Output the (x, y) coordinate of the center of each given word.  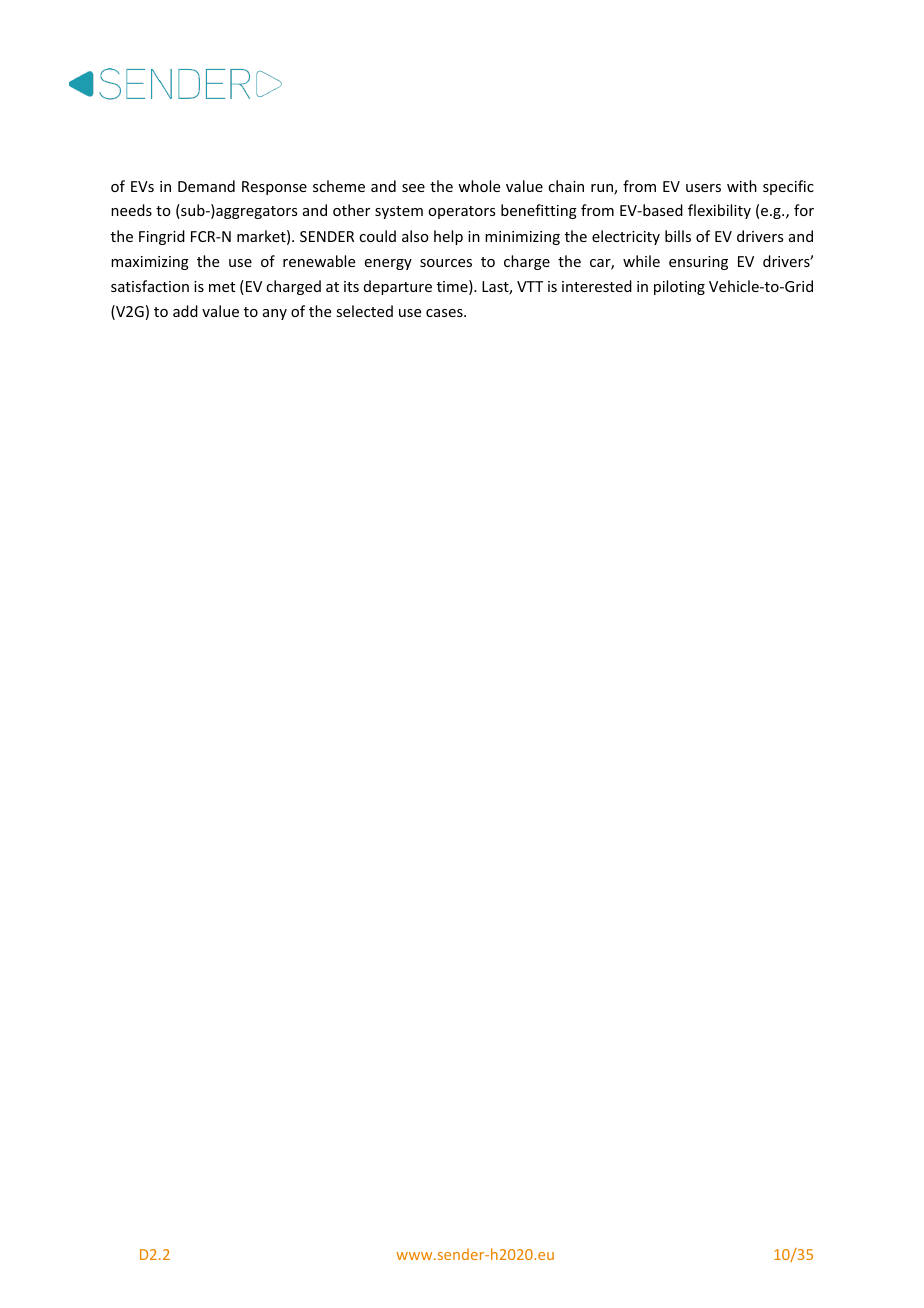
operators (461, 212)
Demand (206, 186)
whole (479, 186)
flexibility (719, 211)
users (703, 188)
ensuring (698, 263)
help (448, 237)
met (222, 287)
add (185, 311)
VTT (530, 286)
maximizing (150, 263)
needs (131, 210)
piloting (679, 287)
